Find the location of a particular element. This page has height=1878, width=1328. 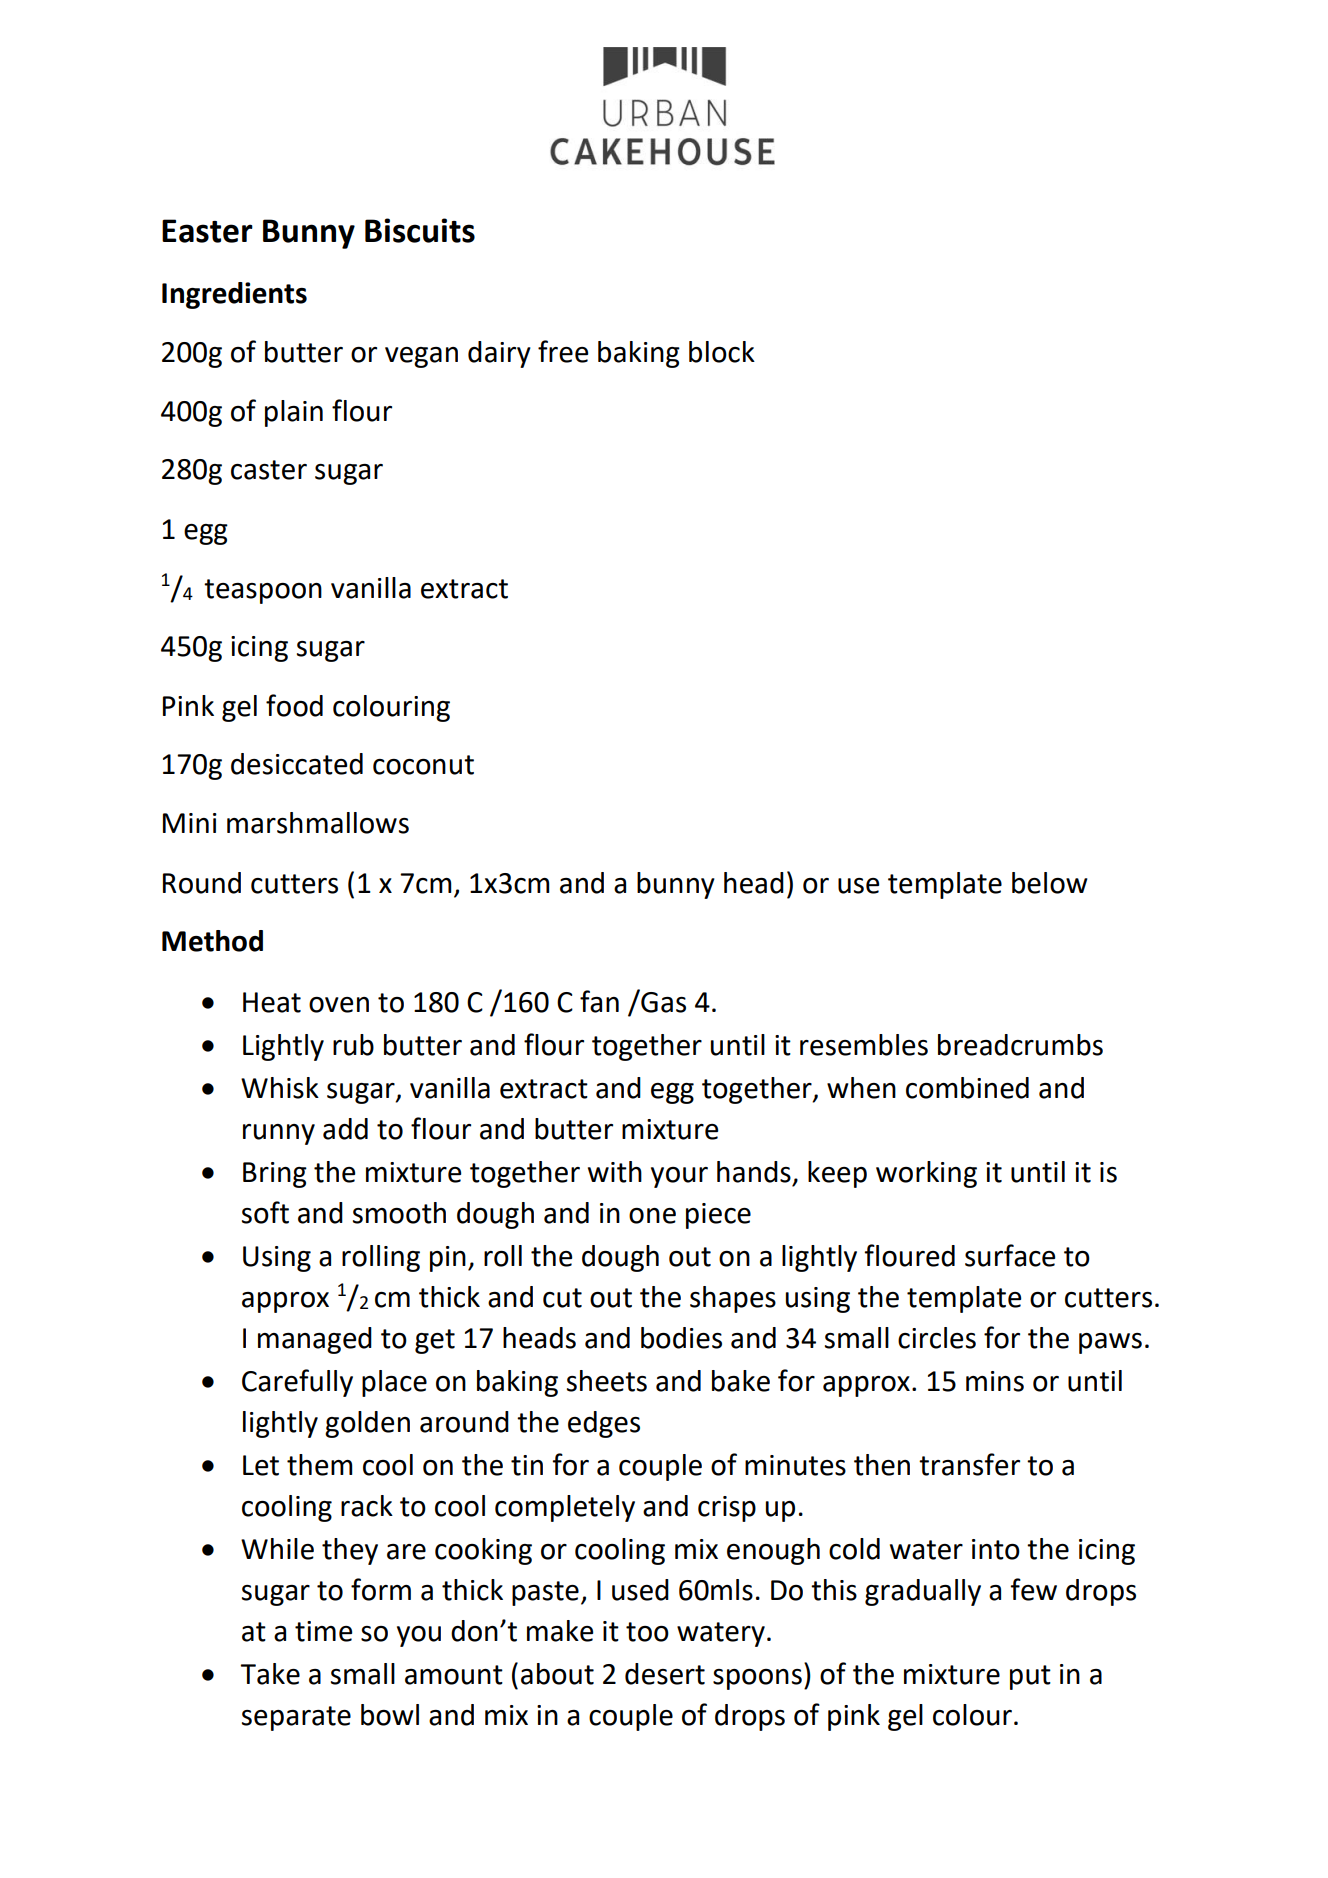

Take is located at coordinates (270, 1674).
